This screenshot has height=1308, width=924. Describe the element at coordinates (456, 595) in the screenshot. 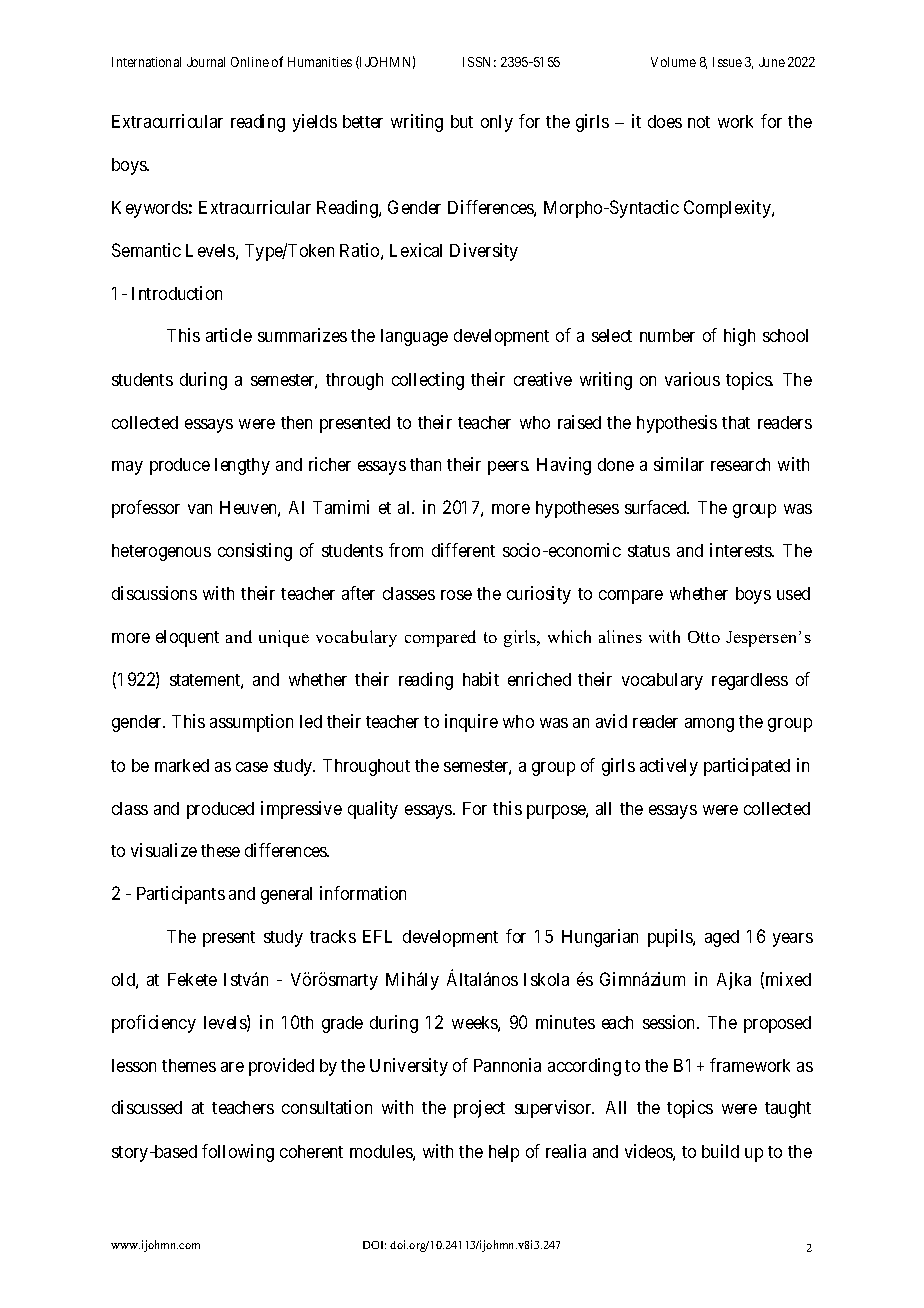

I see `rose` at that location.
